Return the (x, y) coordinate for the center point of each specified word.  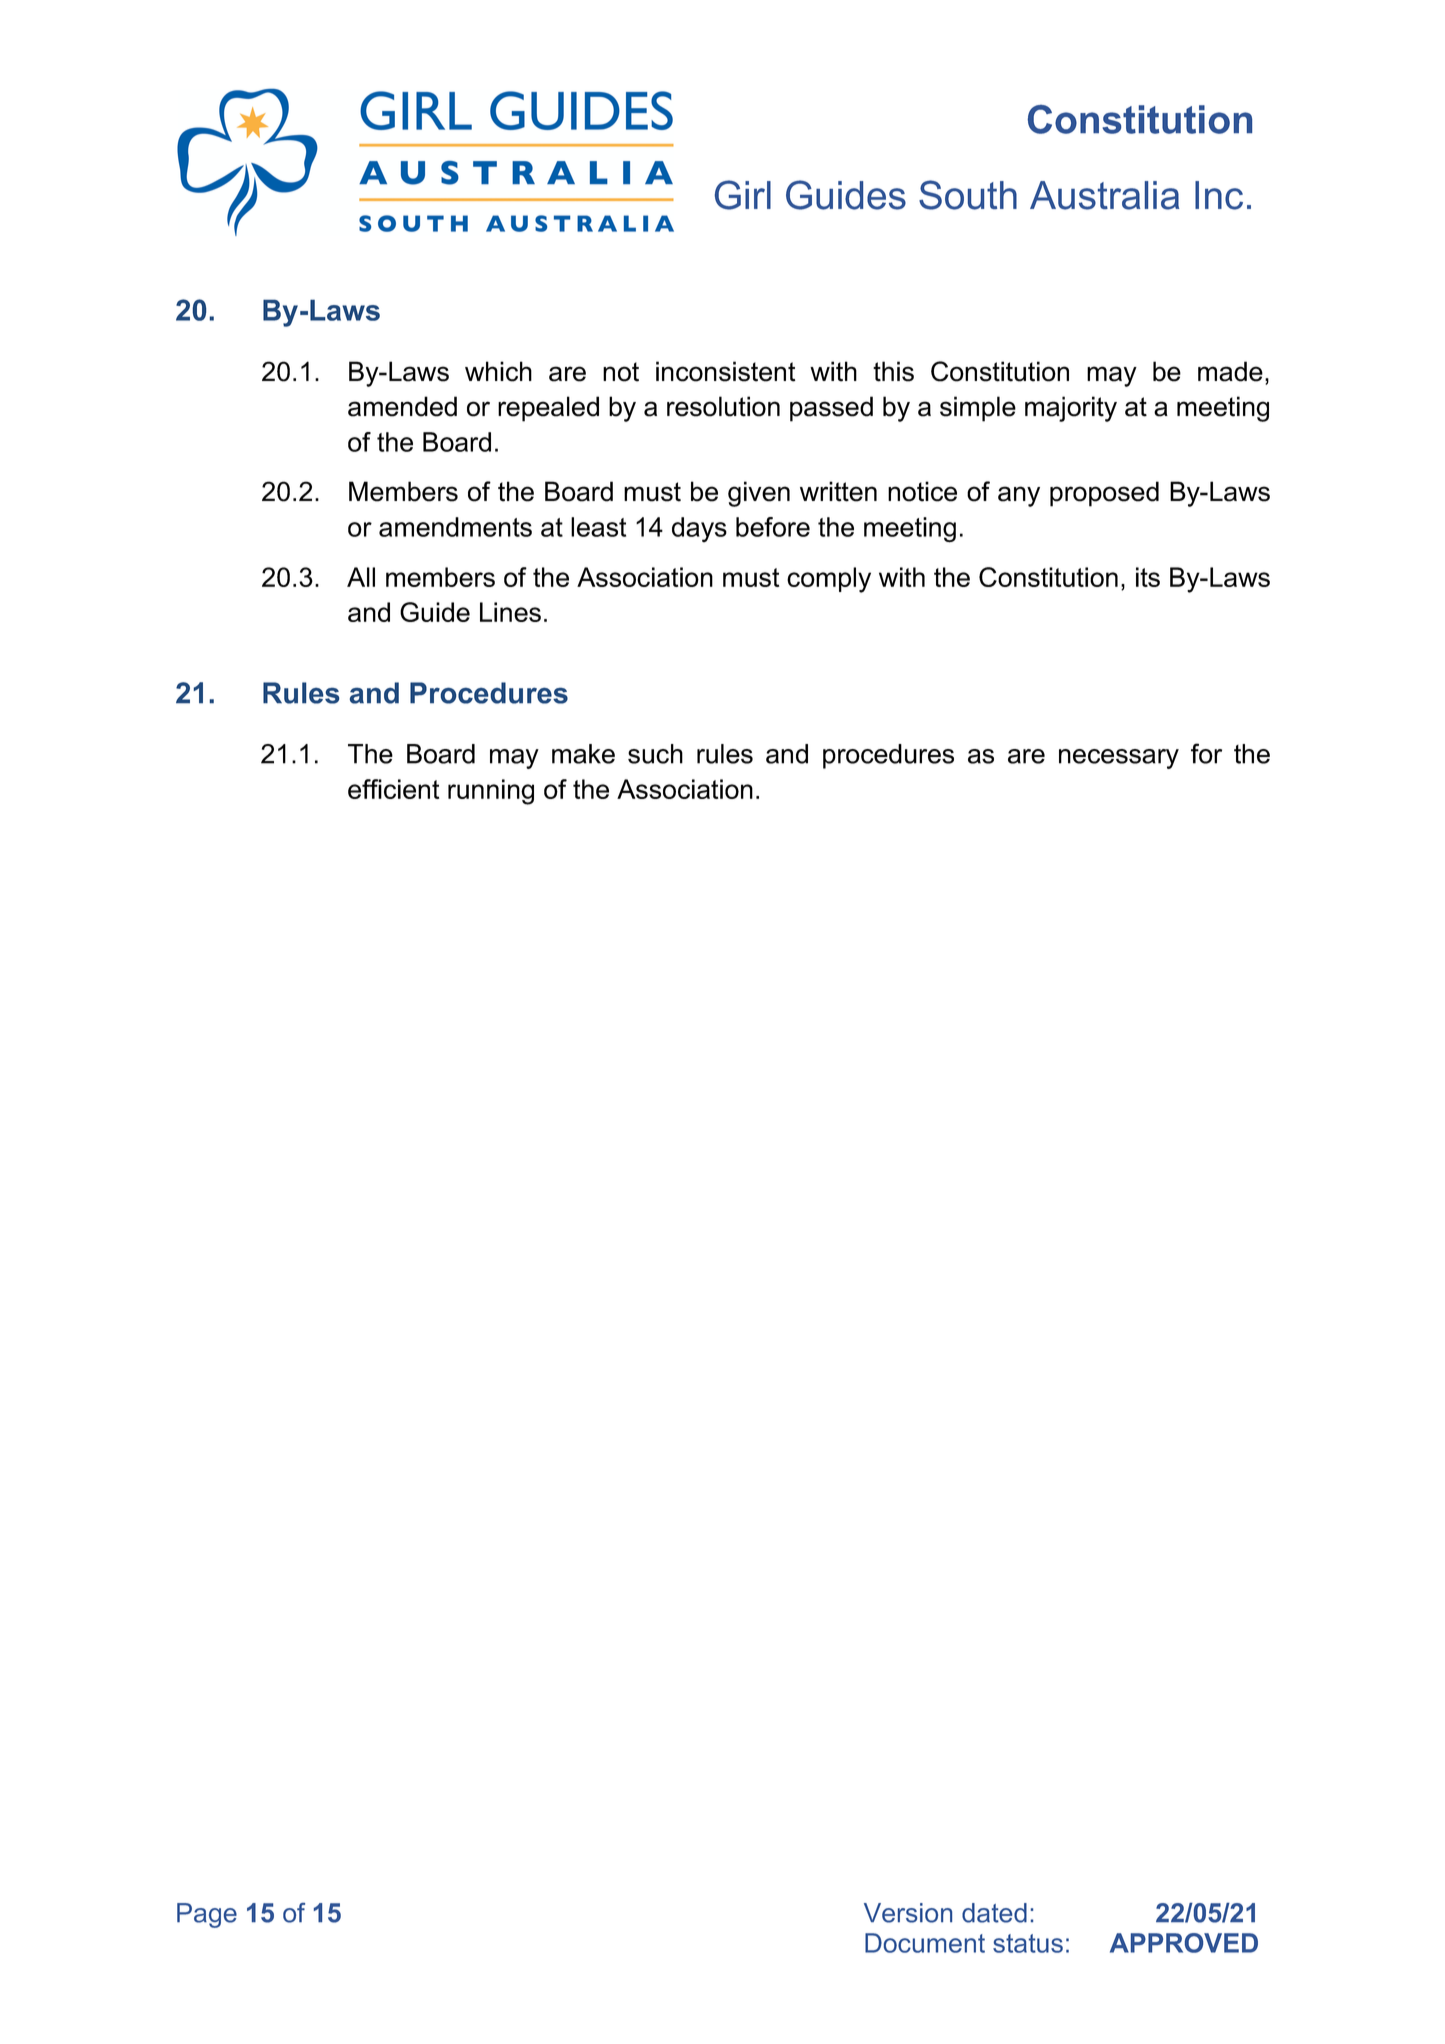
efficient (393, 789)
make (583, 754)
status (1028, 1943)
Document (925, 1943)
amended (402, 406)
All (361, 577)
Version (908, 1913)
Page (207, 1915)
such (655, 754)
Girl (743, 195)
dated (994, 1913)
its (1148, 577)
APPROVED (1184, 1943)
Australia (1104, 195)
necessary (1119, 759)
